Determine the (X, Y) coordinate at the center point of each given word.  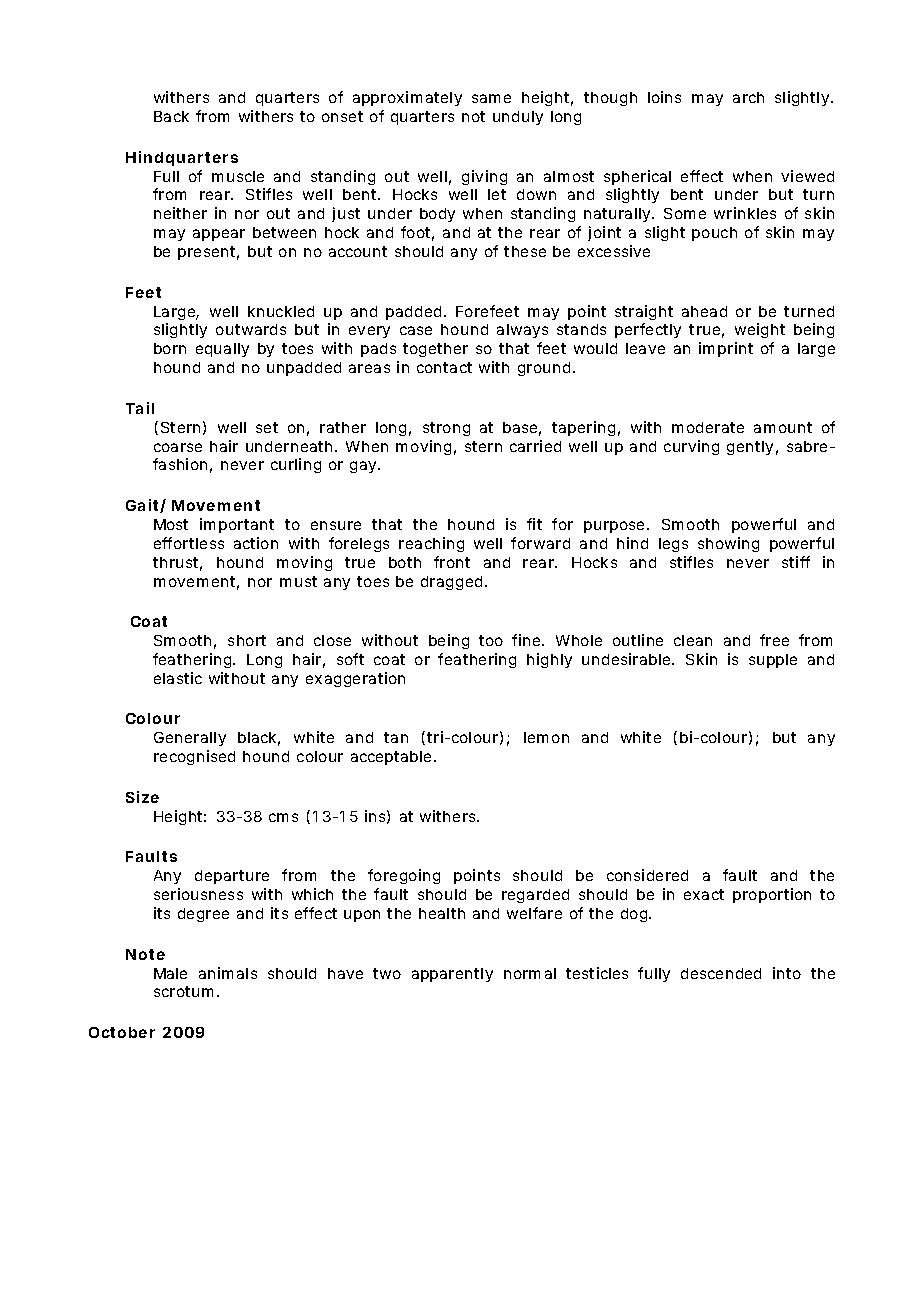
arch (748, 97)
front (452, 562)
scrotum (183, 991)
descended (721, 973)
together (435, 350)
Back (171, 116)
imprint (726, 349)
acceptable (393, 758)
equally (222, 350)
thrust (177, 564)
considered (647, 875)
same (491, 98)
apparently (452, 975)
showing (728, 544)
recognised (194, 757)
